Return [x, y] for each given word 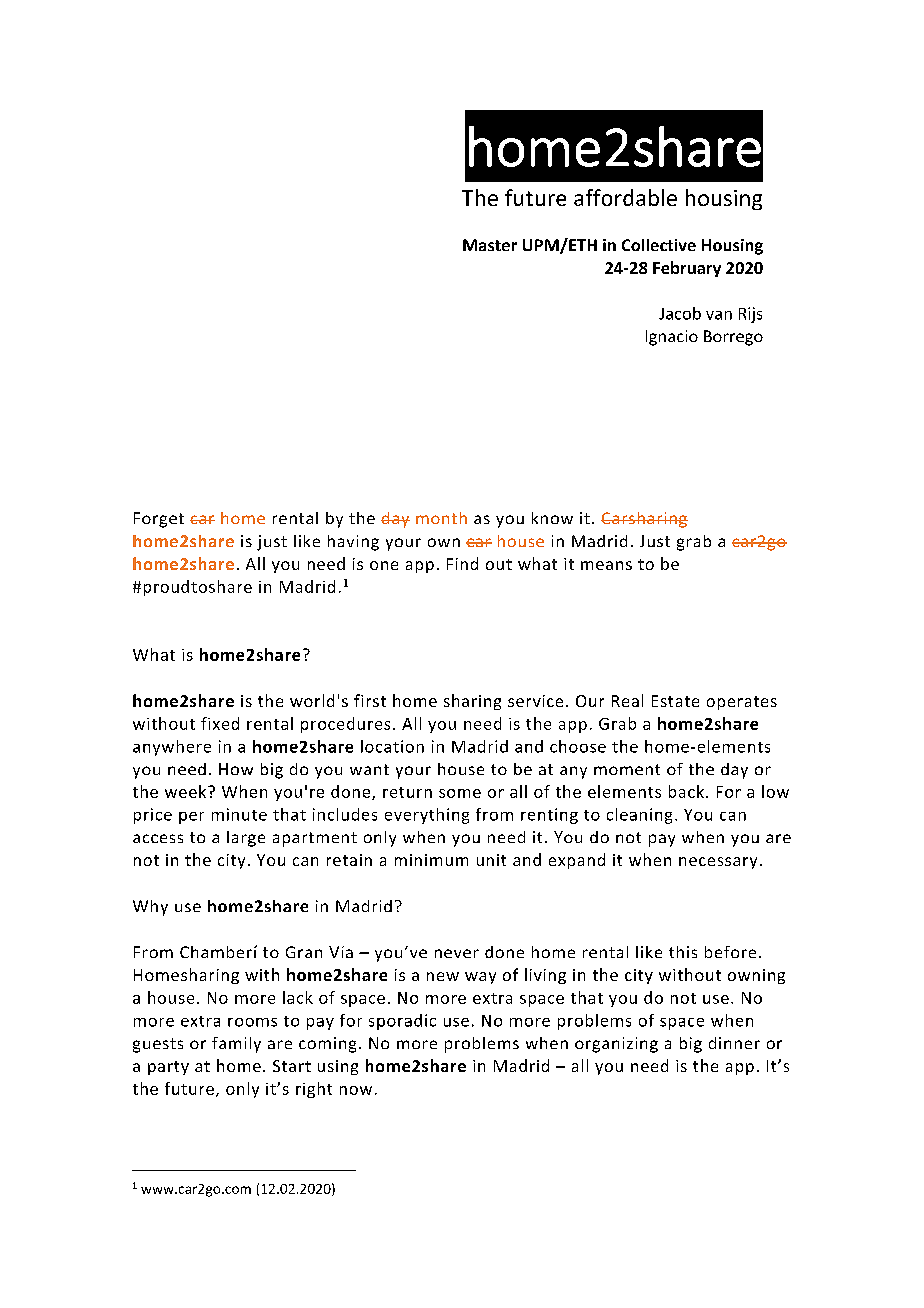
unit [491, 860]
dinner [734, 1043]
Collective [659, 245]
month [441, 518]
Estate [675, 701]
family [236, 1045]
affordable [625, 197]
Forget [159, 520]
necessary [718, 863]
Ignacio [672, 338]
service [535, 701]
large [246, 839]
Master [490, 245]
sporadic [402, 1022]
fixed [220, 723]
